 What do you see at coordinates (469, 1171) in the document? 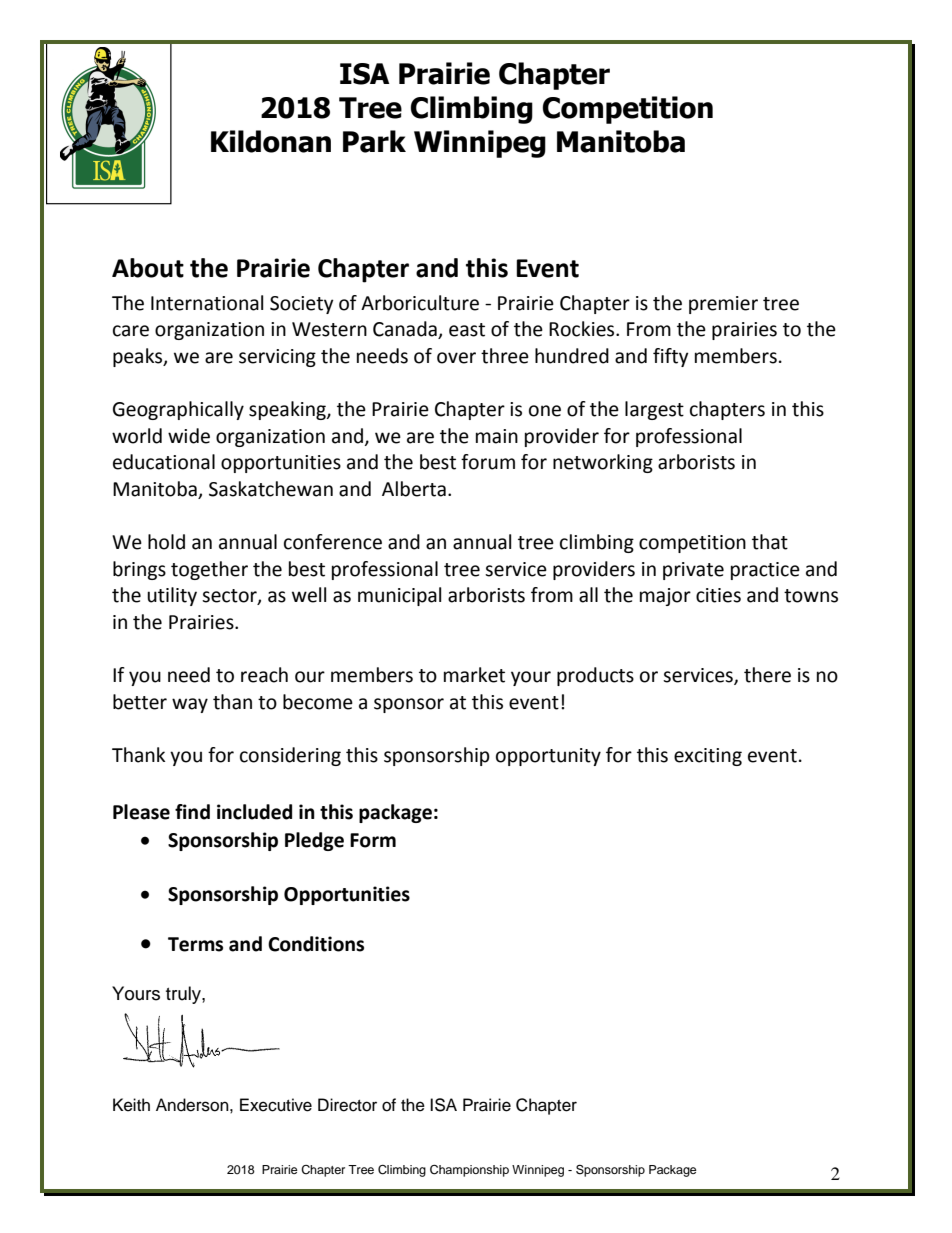
I see `Championship` at bounding box center [469, 1171].
